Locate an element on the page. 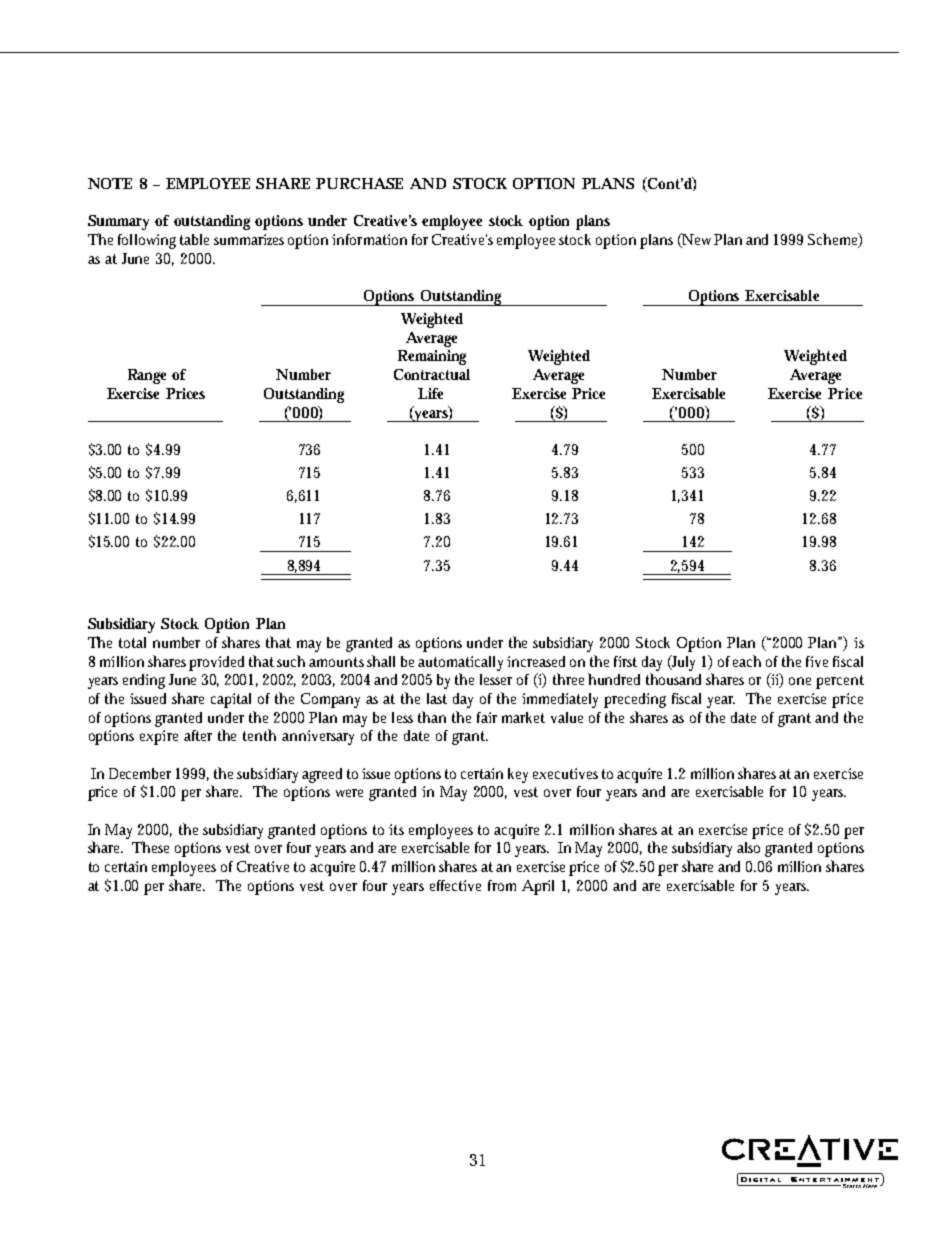 The image size is (952, 1233). December is located at coordinates (140, 773).
